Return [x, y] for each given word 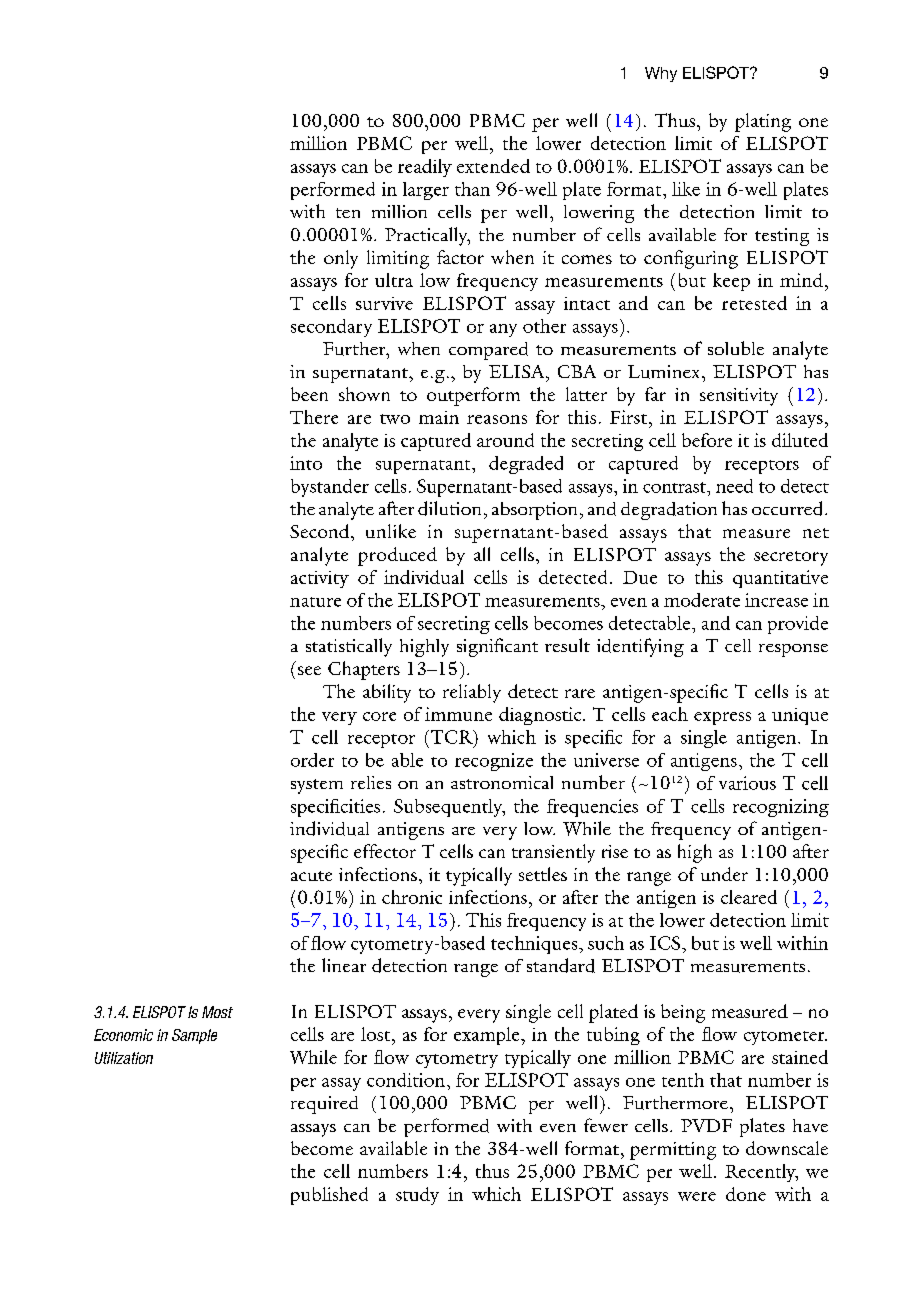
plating [763, 122]
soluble [736, 348]
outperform [473, 396]
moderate [702, 600]
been [309, 394]
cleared [749, 897]
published [329, 1196]
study [417, 1196]
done [746, 1194]
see [309, 670]
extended [493, 166]
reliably [472, 693]
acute [311, 876]
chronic [412, 897]
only [341, 259]
